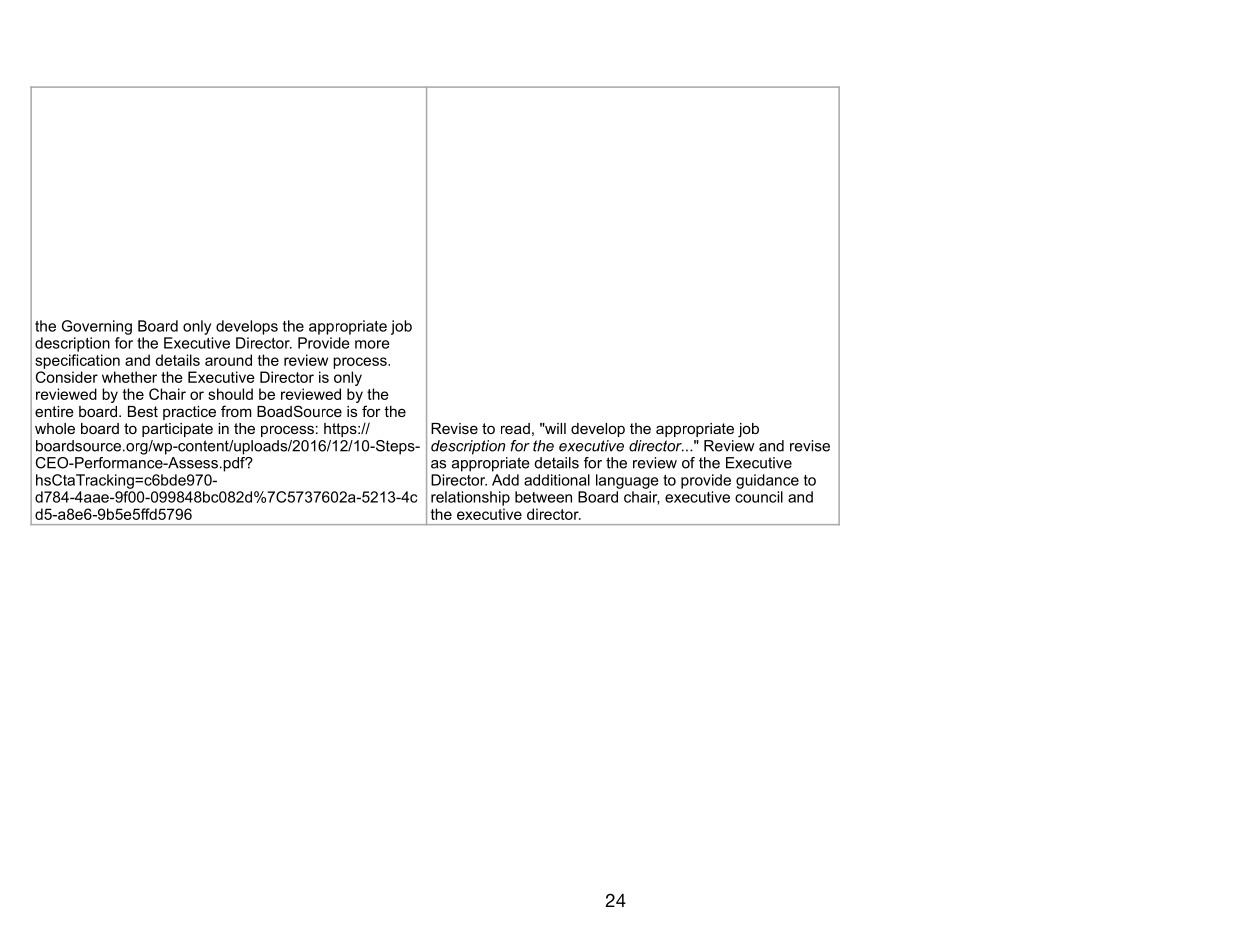 The image size is (1233, 952). What do you see at coordinates (759, 497) in the document?
I see `council` at bounding box center [759, 497].
